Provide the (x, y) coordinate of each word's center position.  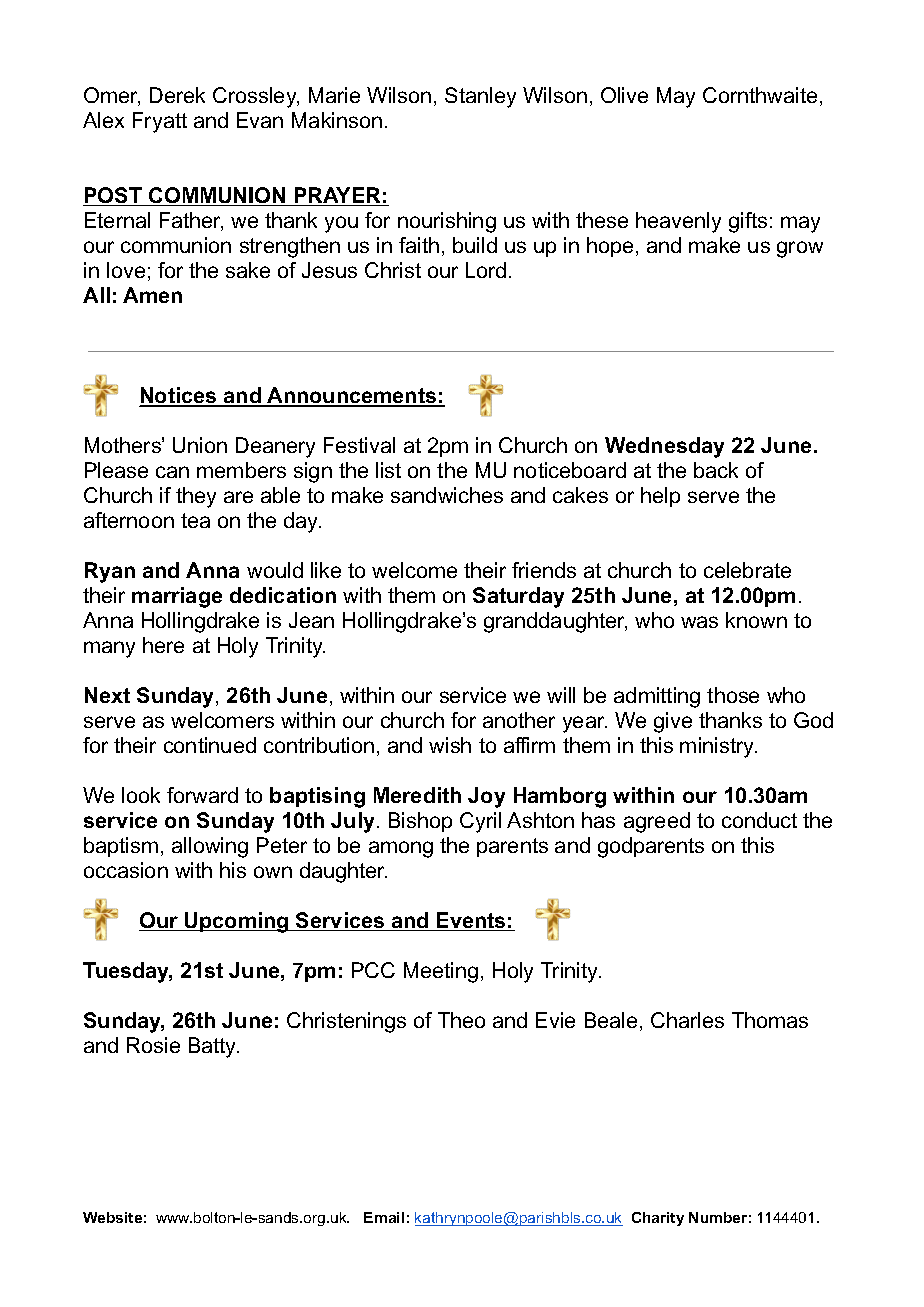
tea (195, 520)
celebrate (747, 570)
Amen (152, 295)
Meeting (441, 972)
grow (800, 249)
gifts (748, 222)
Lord (486, 270)
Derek (177, 95)
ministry (718, 747)
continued (210, 745)
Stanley (480, 97)
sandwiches (447, 495)
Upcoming (237, 922)
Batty (214, 1047)
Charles (687, 1020)
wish (450, 745)
